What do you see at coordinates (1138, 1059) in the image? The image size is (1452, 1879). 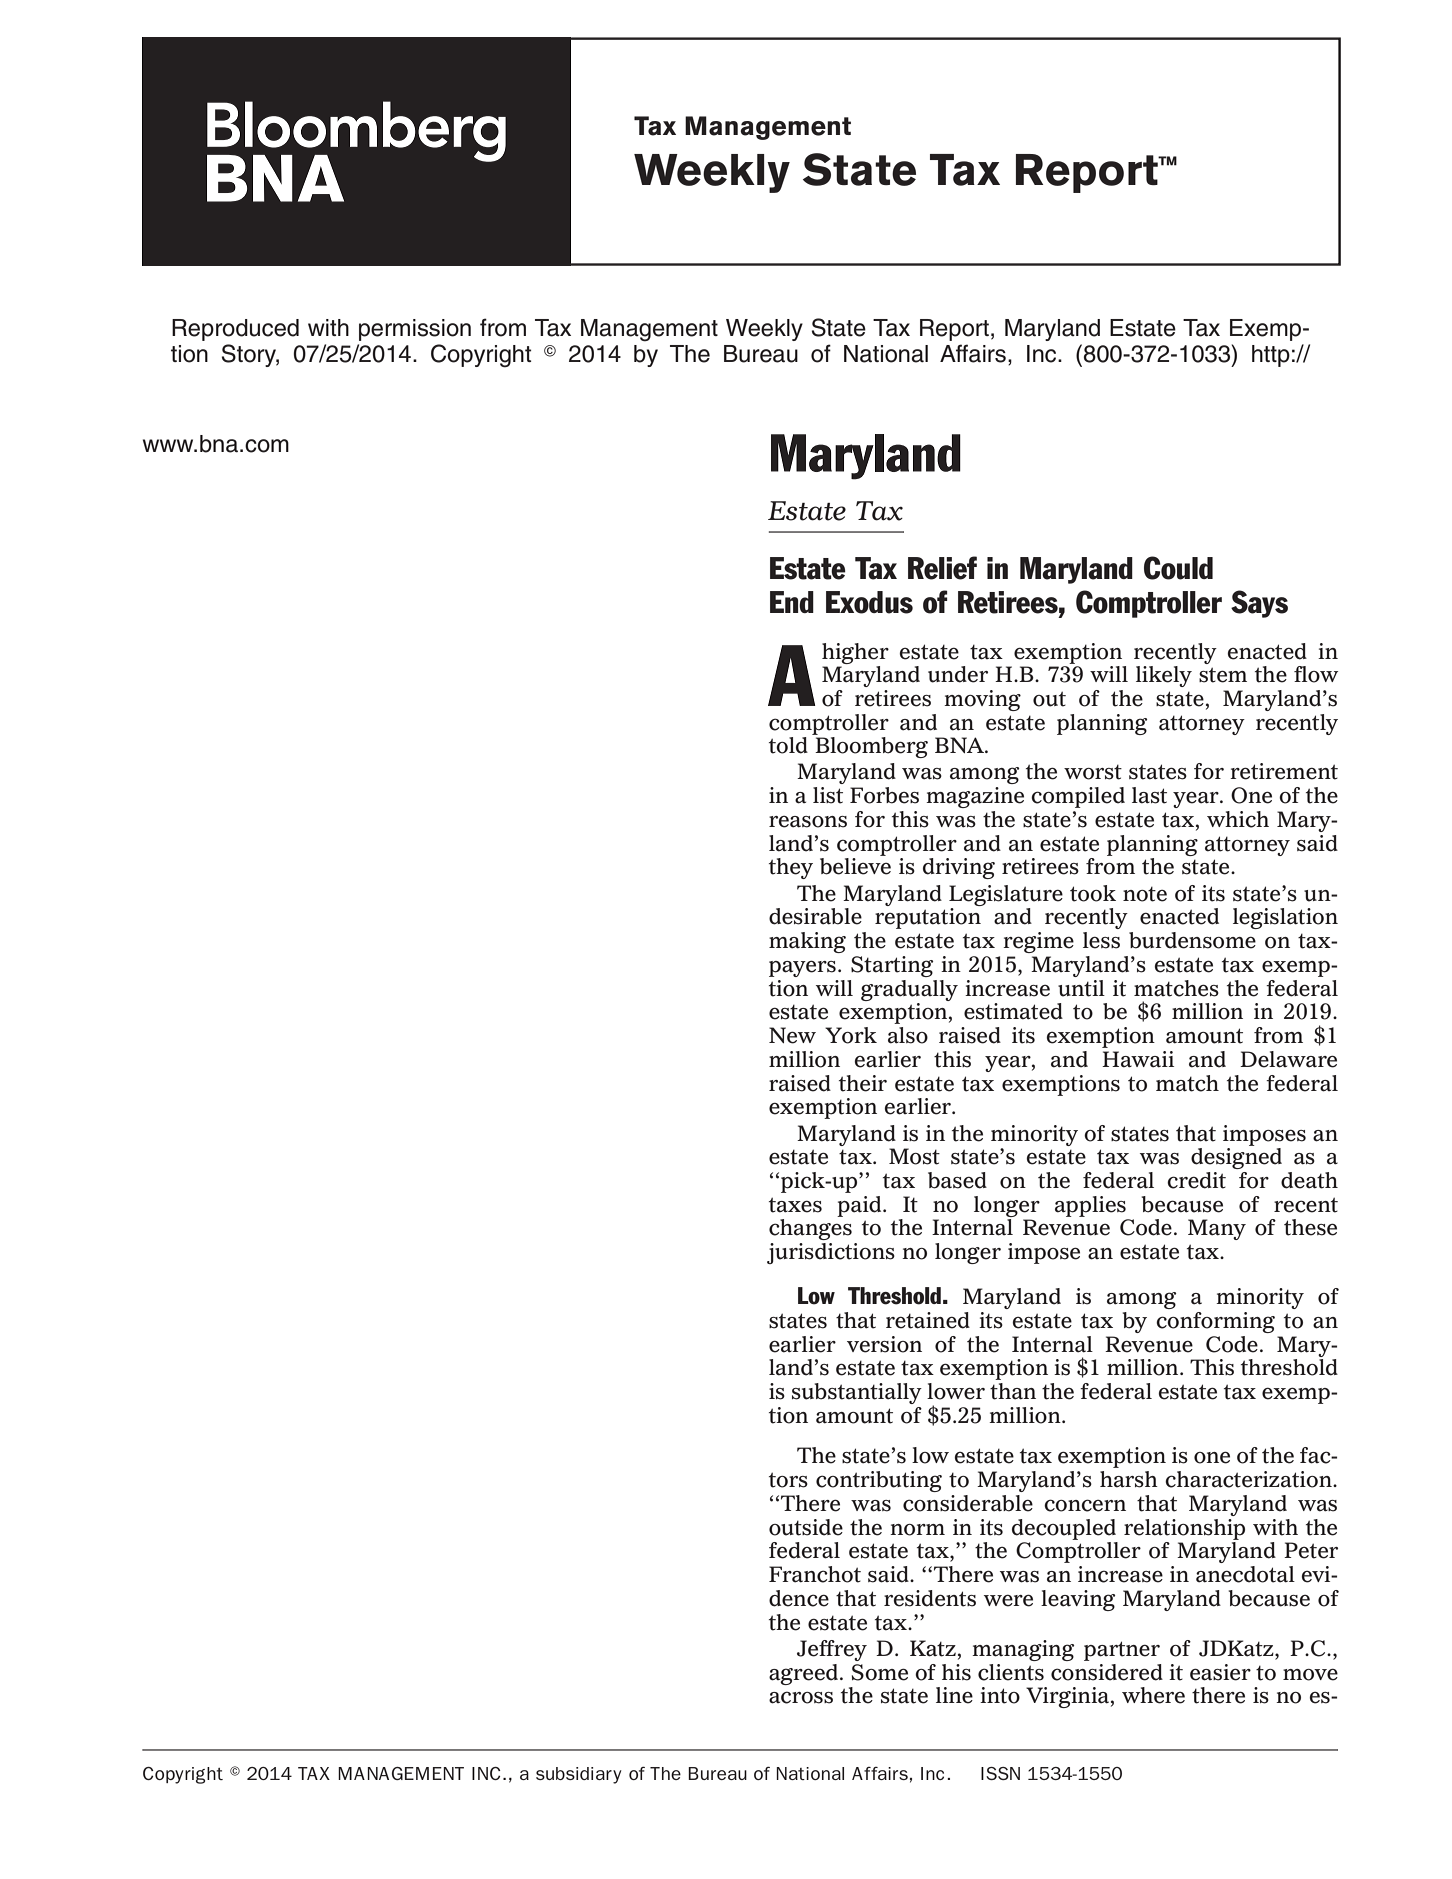 I see `Hawaii` at bounding box center [1138, 1059].
